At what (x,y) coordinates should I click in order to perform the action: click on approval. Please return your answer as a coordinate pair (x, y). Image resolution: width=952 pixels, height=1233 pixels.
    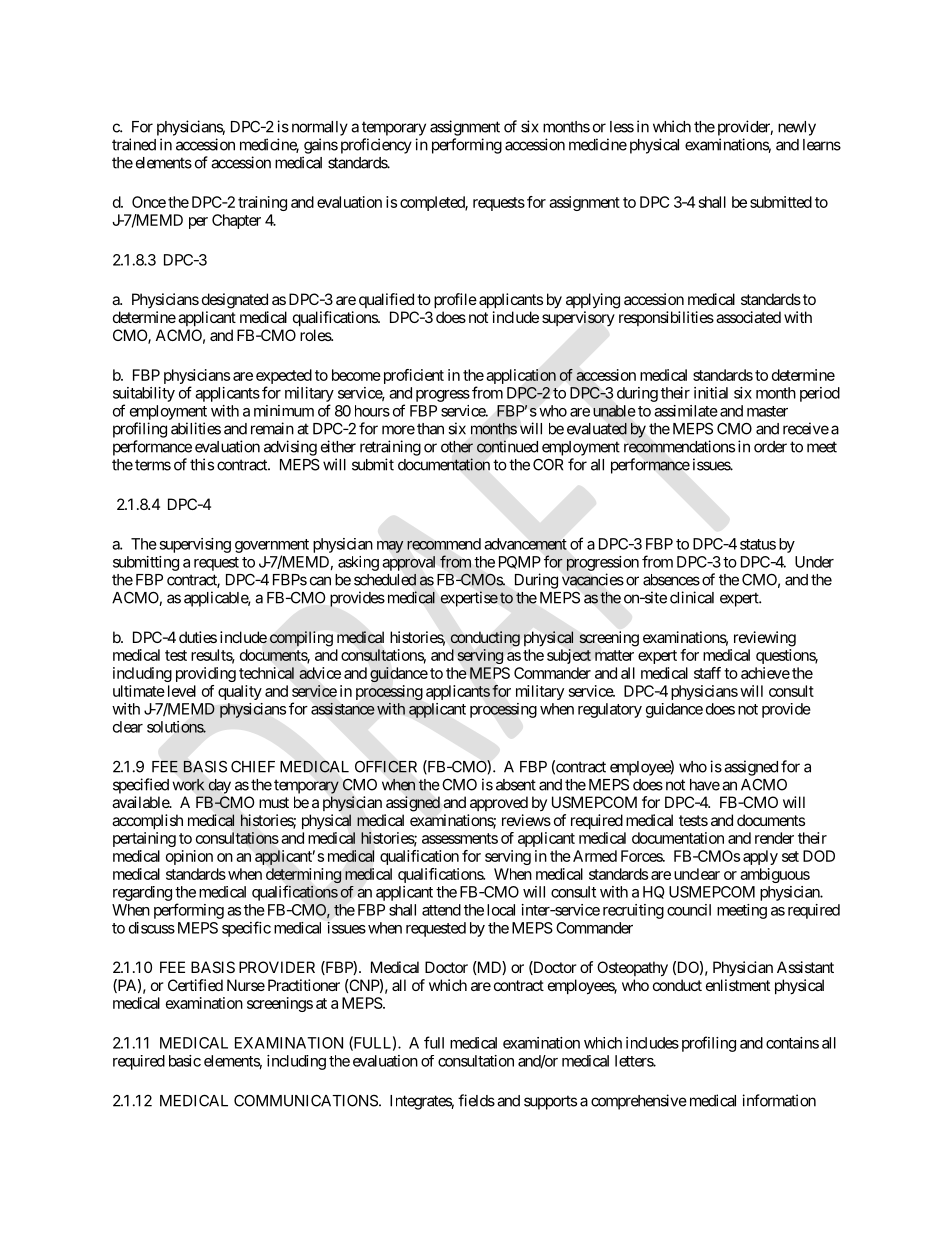
    Looking at the image, I should click on (409, 563).
